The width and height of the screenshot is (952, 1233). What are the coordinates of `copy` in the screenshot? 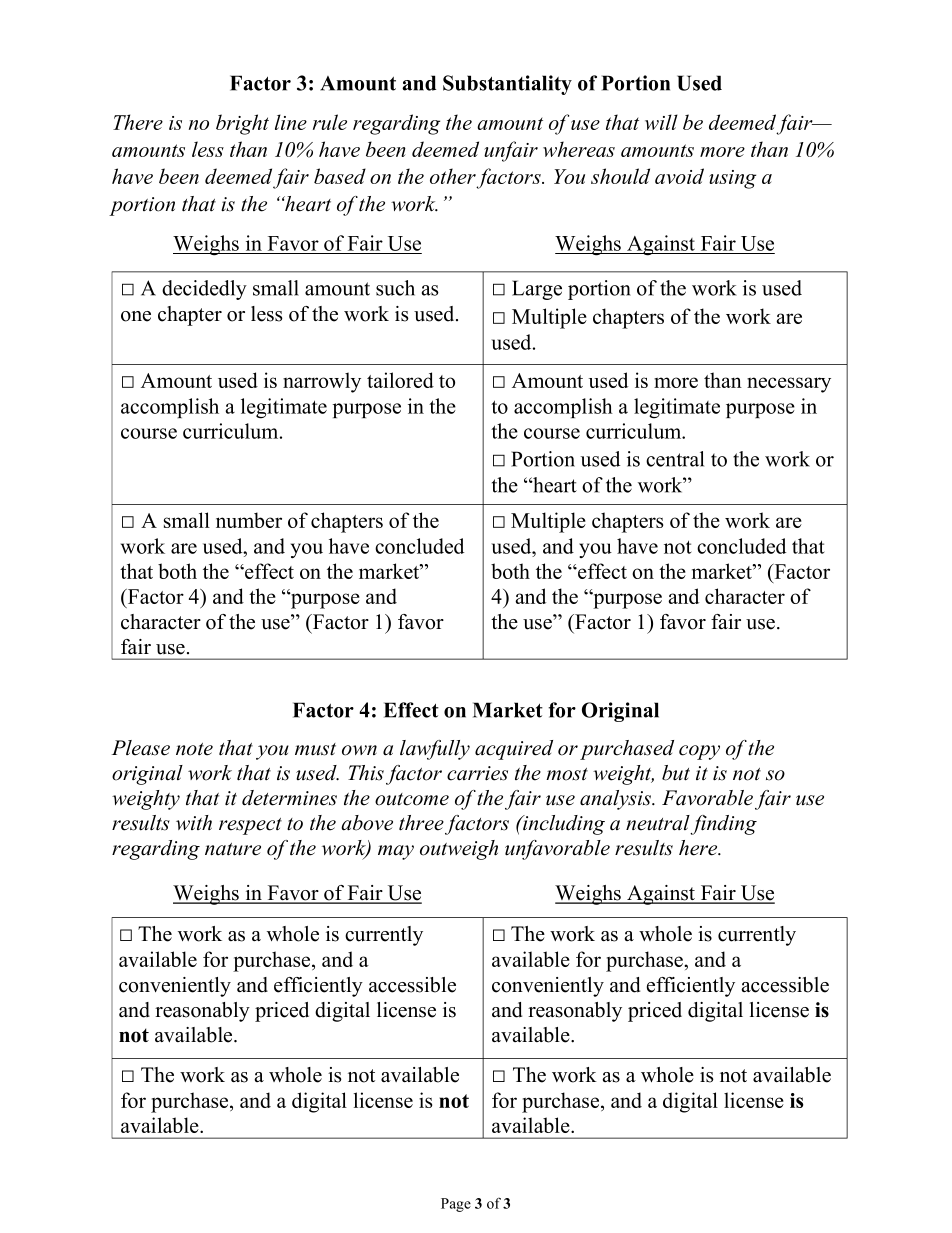 It's located at (699, 752).
